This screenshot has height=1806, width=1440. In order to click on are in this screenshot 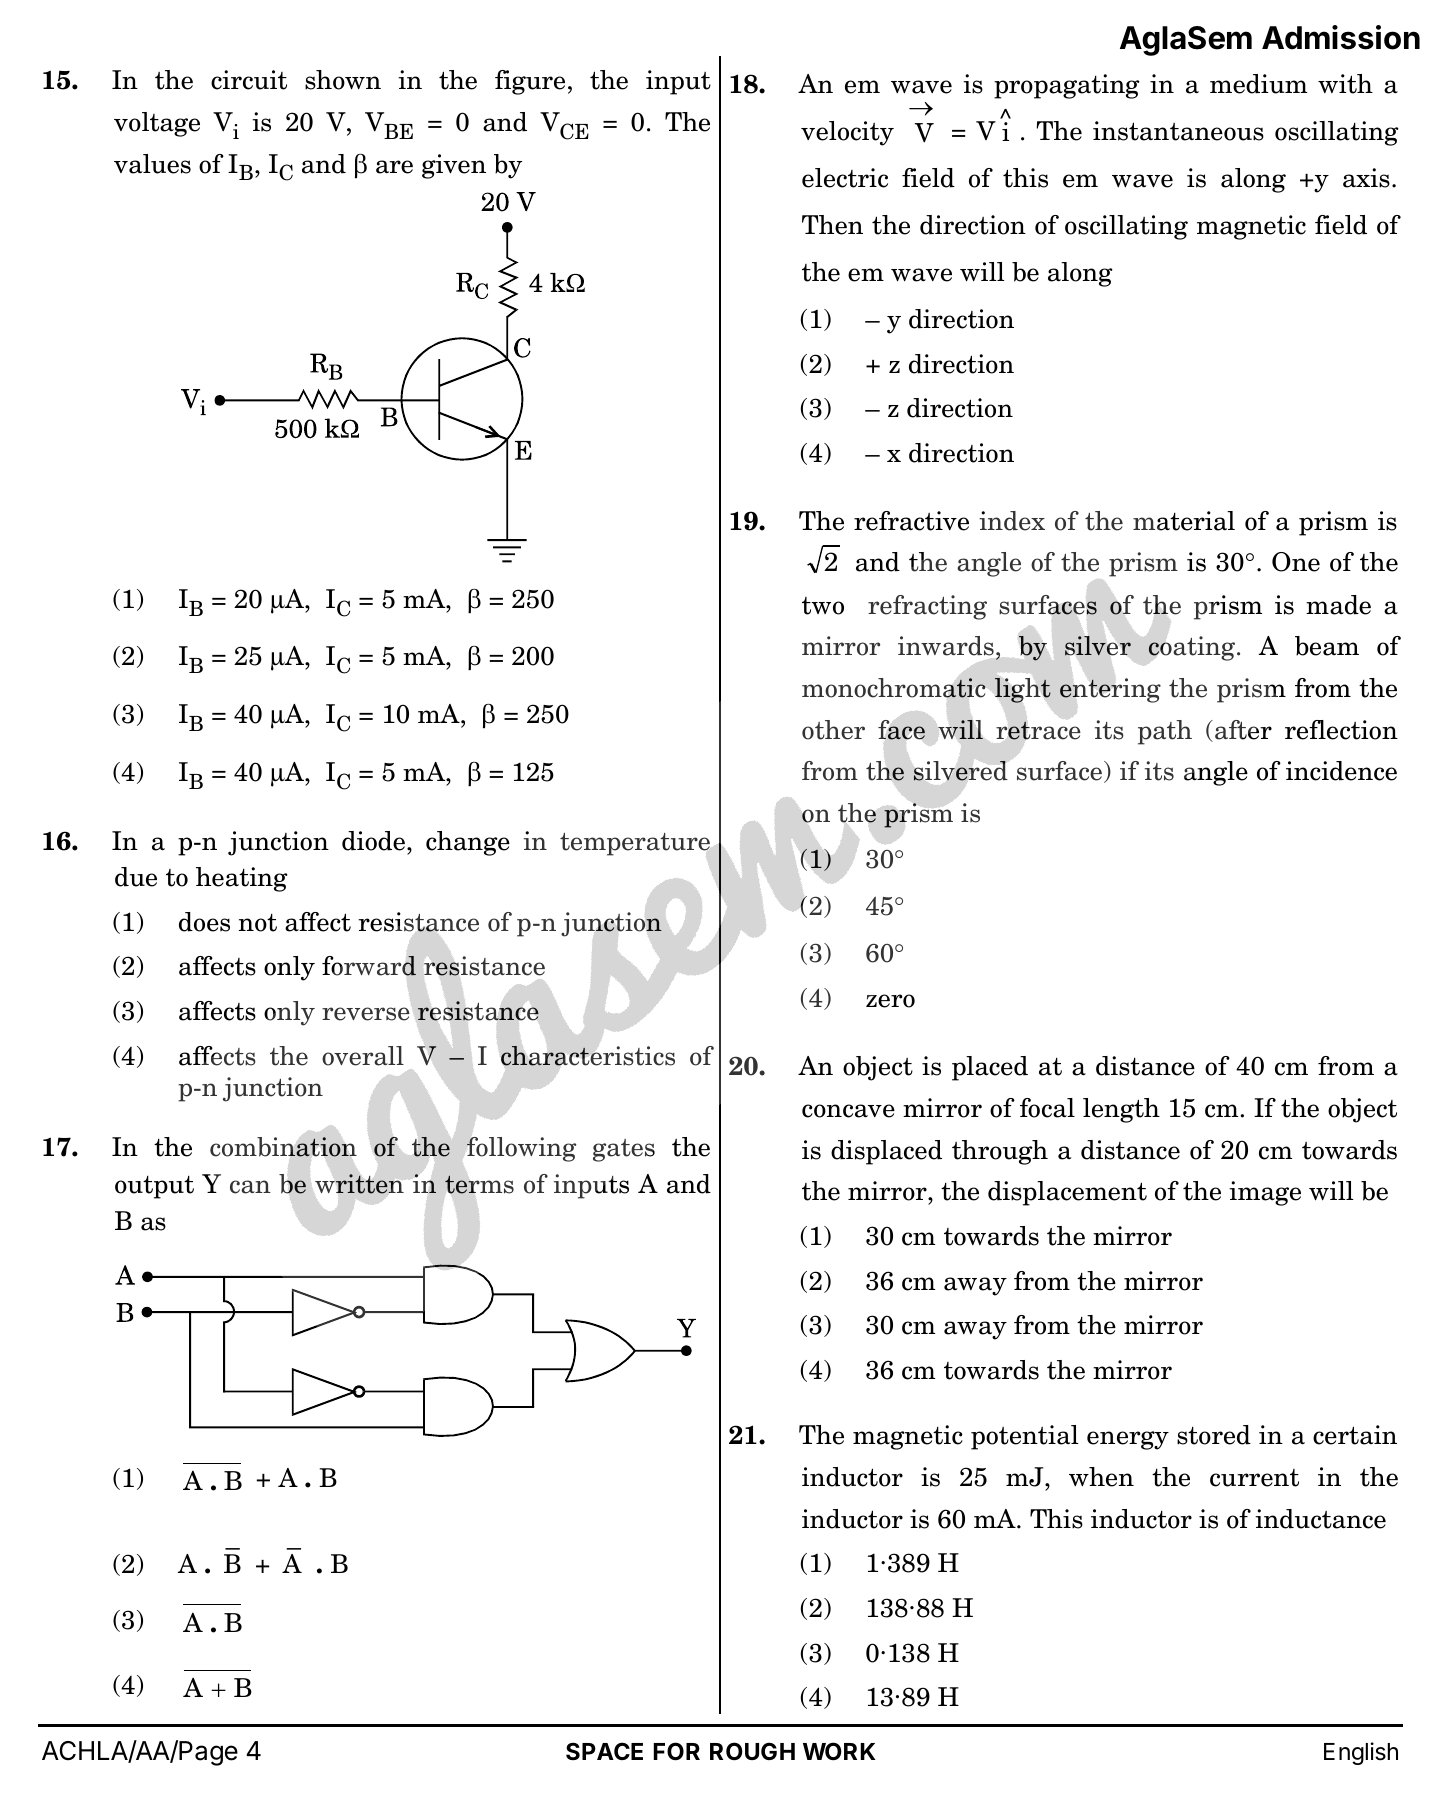, I will do `click(394, 167)`.
